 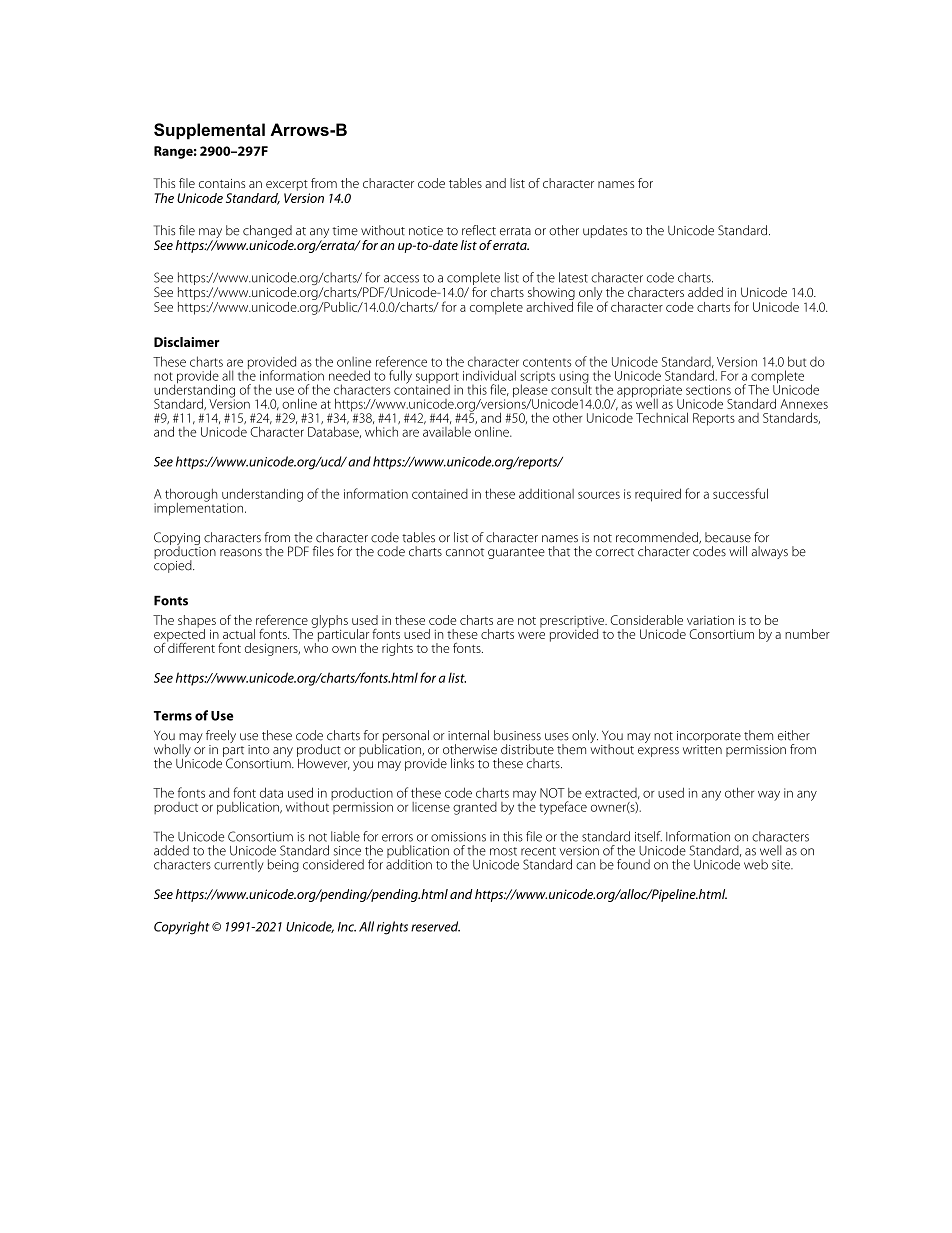 I want to click on reflect, so click(x=479, y=230).
